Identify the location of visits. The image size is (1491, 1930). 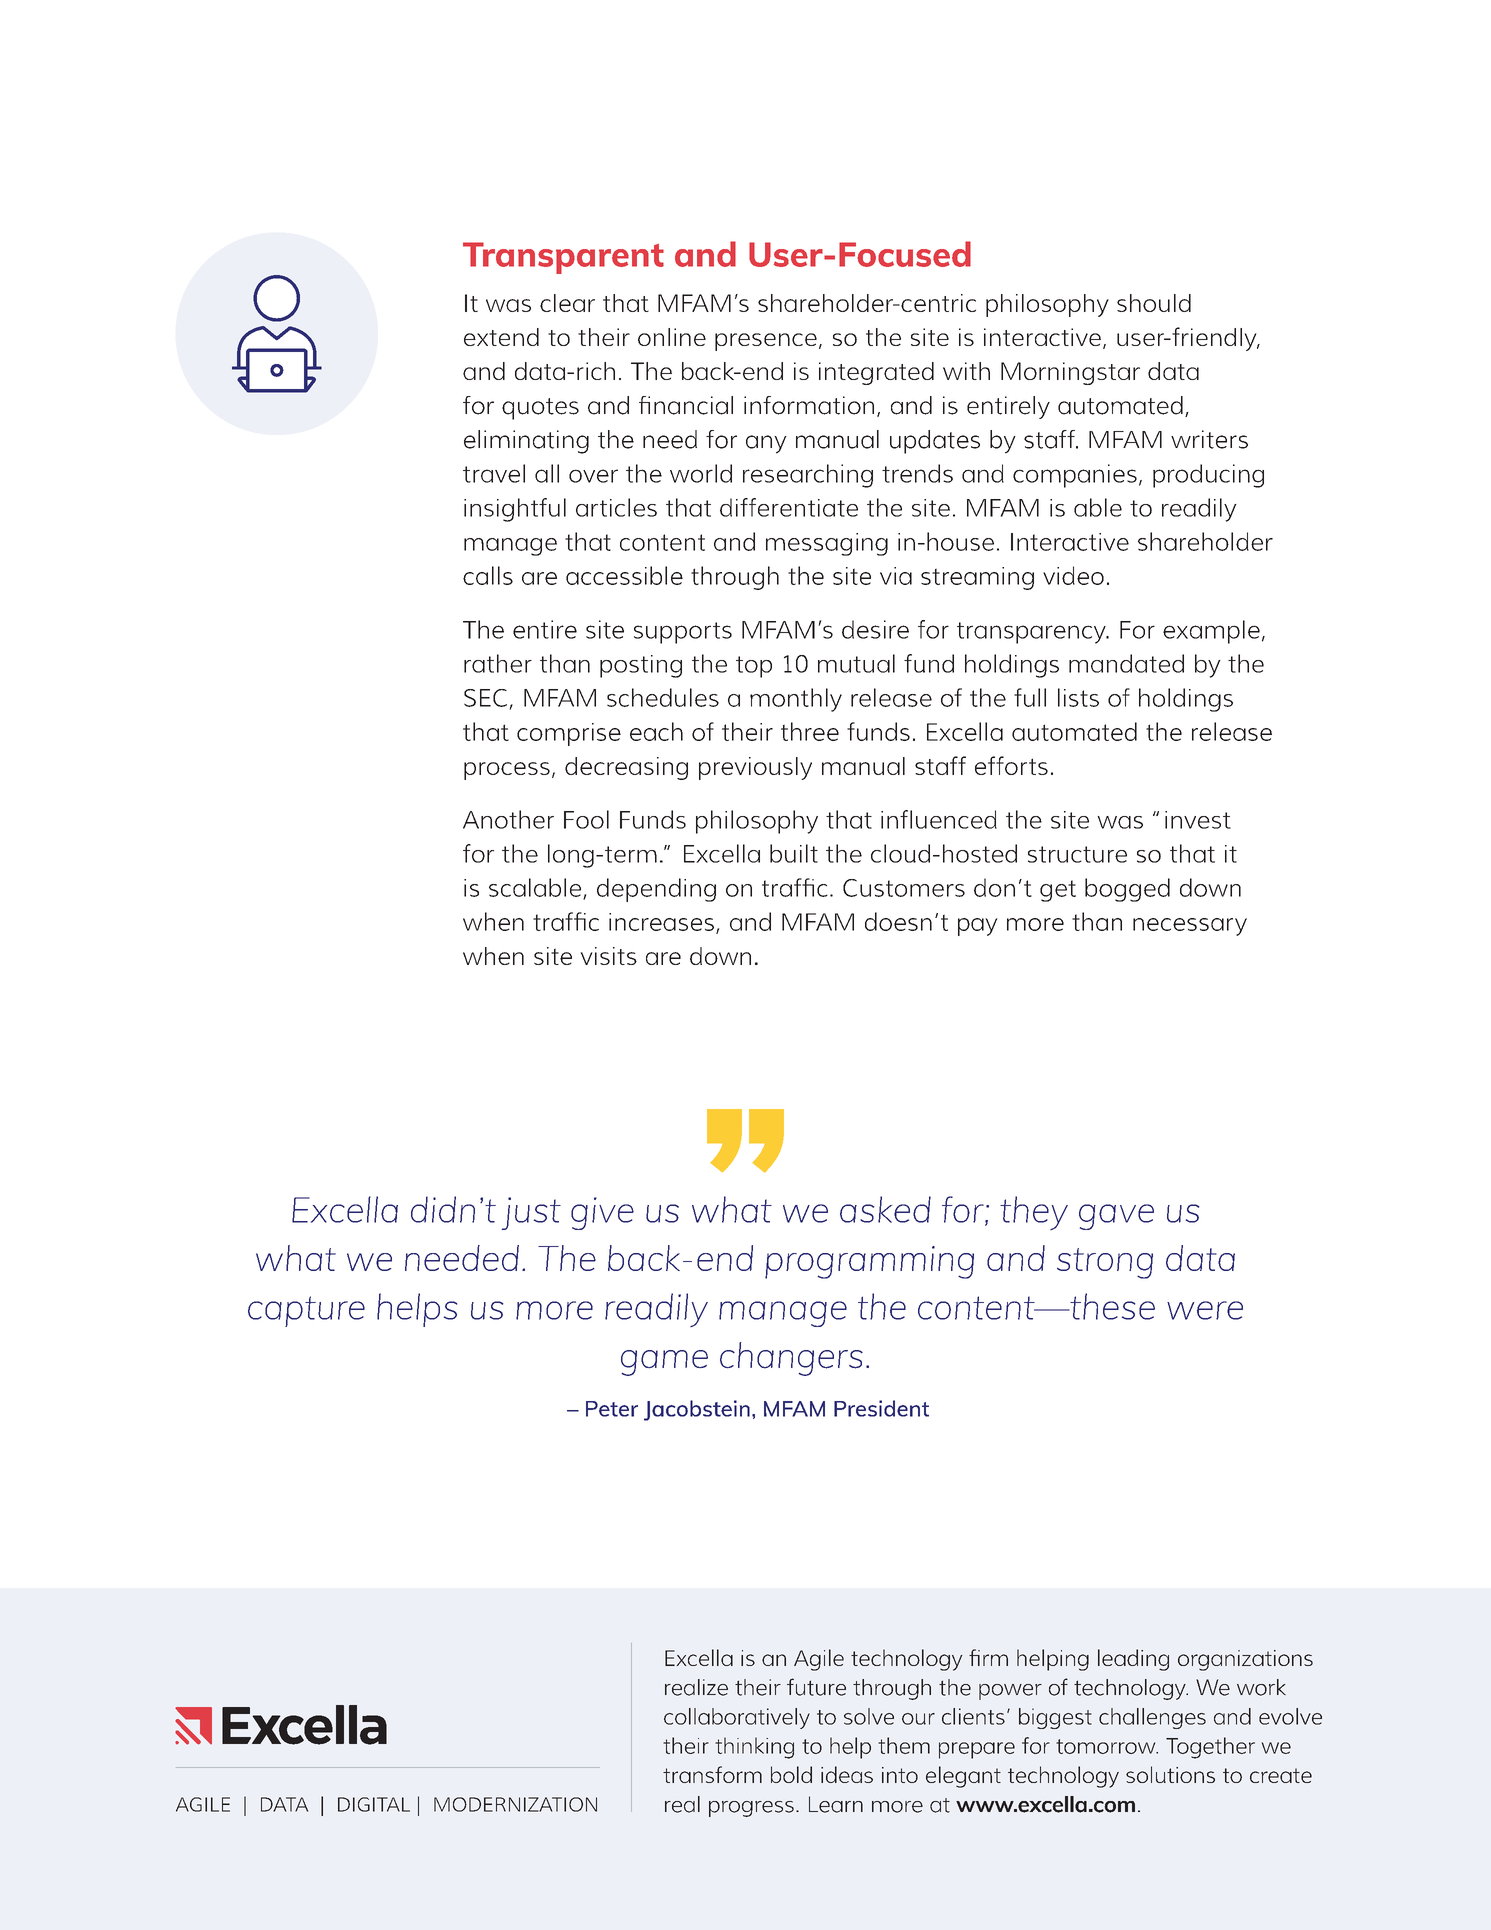
(608, 956).
